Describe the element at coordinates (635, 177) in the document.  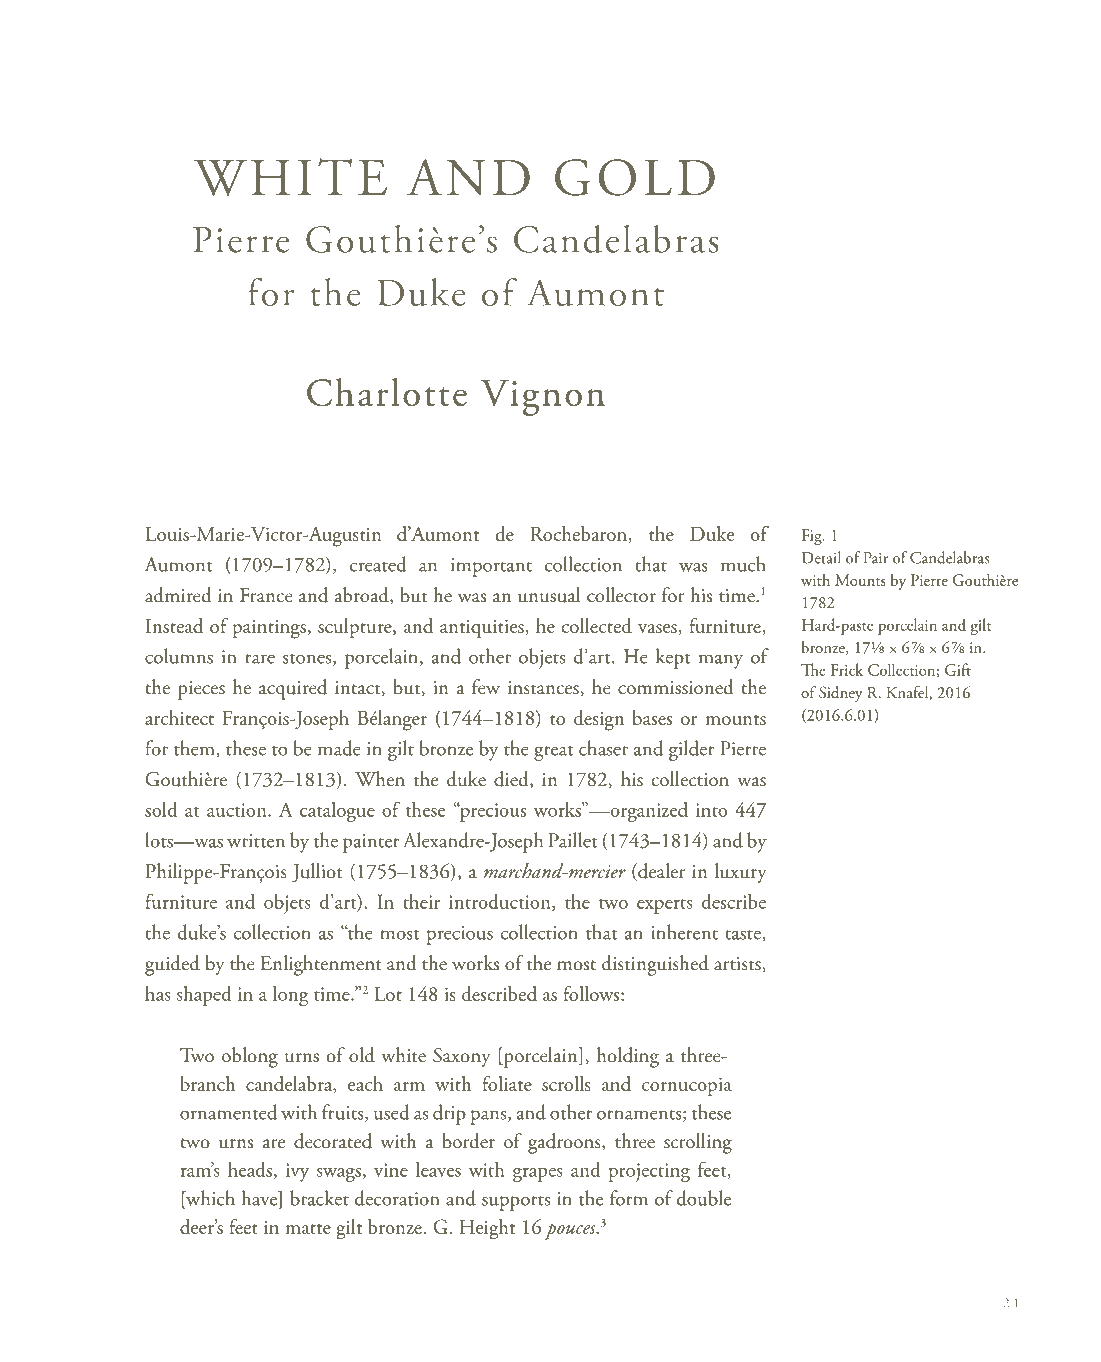
I see `GOLD` at that location.
